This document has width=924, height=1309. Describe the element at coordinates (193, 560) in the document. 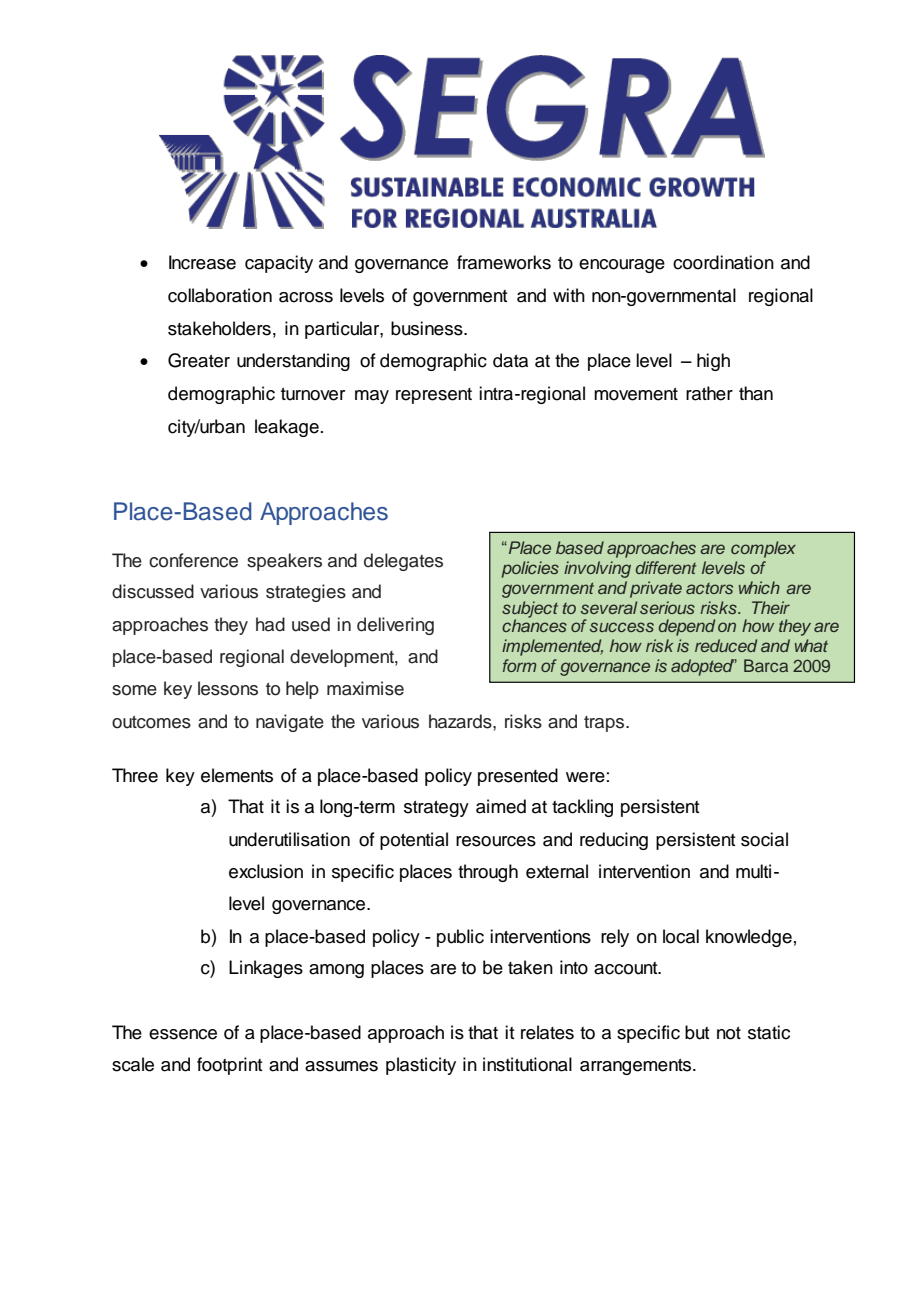

I see `conference` at that location.
